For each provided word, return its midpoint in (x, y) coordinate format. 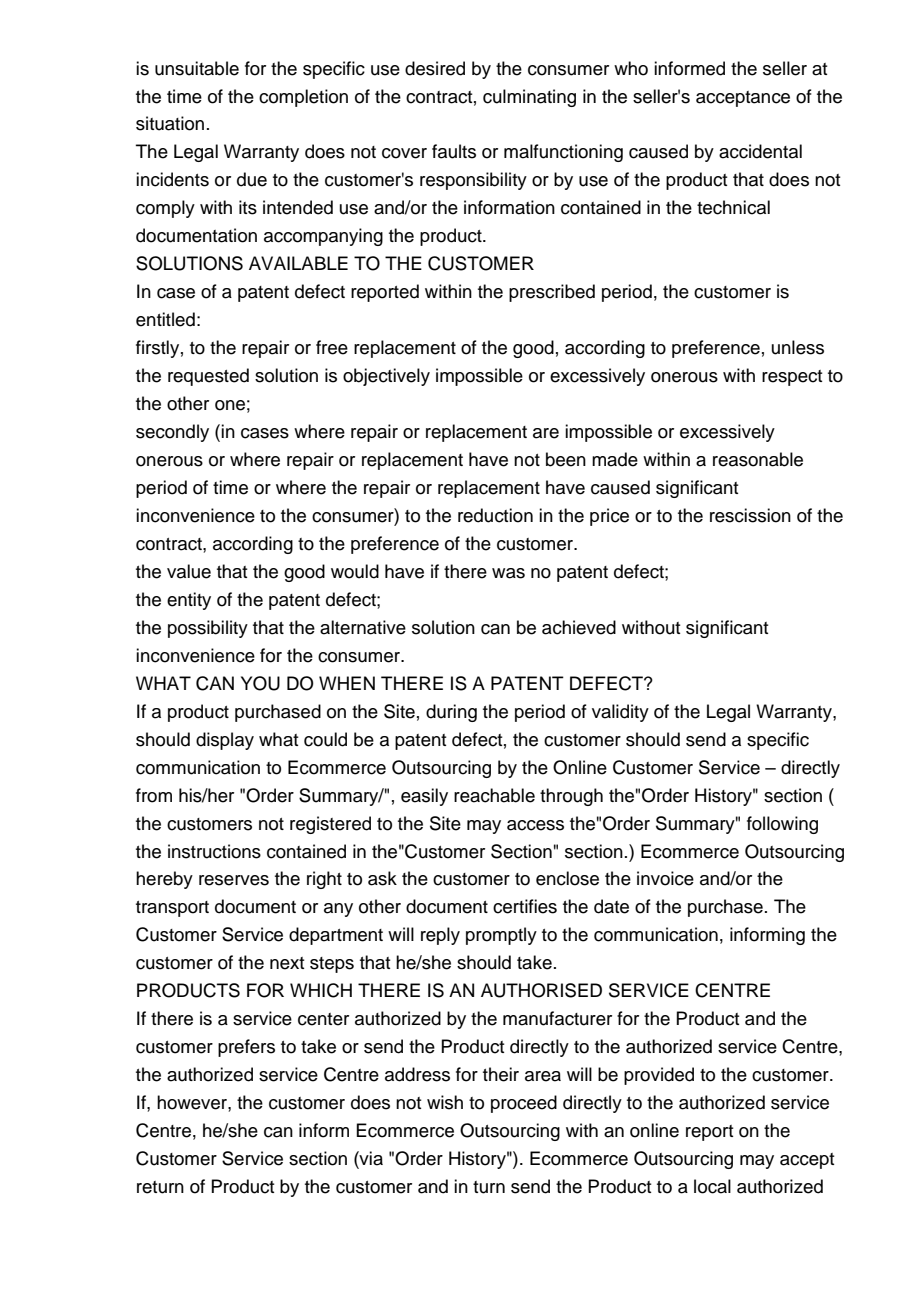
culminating (529, 98)
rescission (750, 515)
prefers (246, 1048)
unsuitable (197, 68)
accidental (760, 151)
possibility (208, 629)
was (508, 573)
